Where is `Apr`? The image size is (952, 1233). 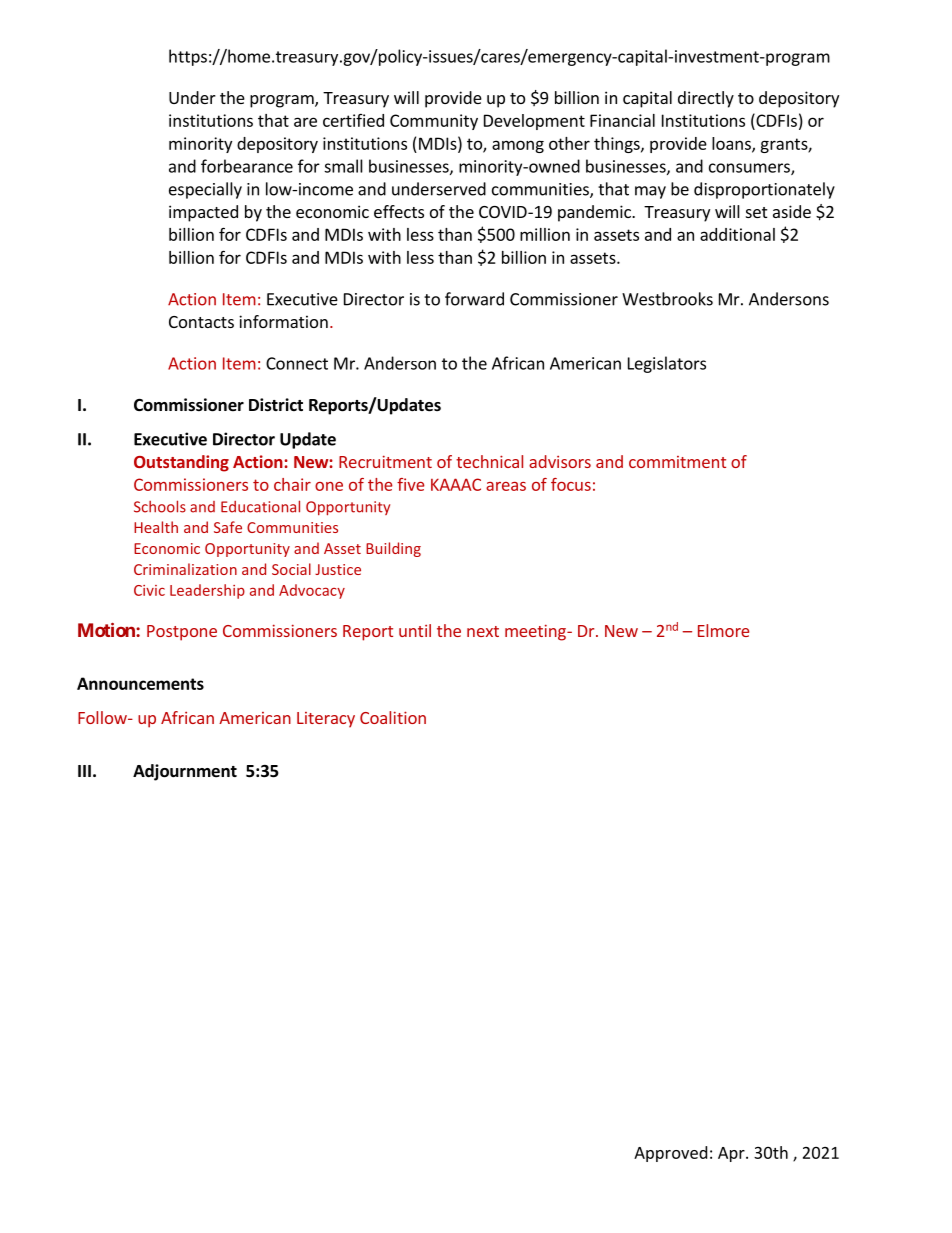
Apr is located at coordinates (732, 1154).
